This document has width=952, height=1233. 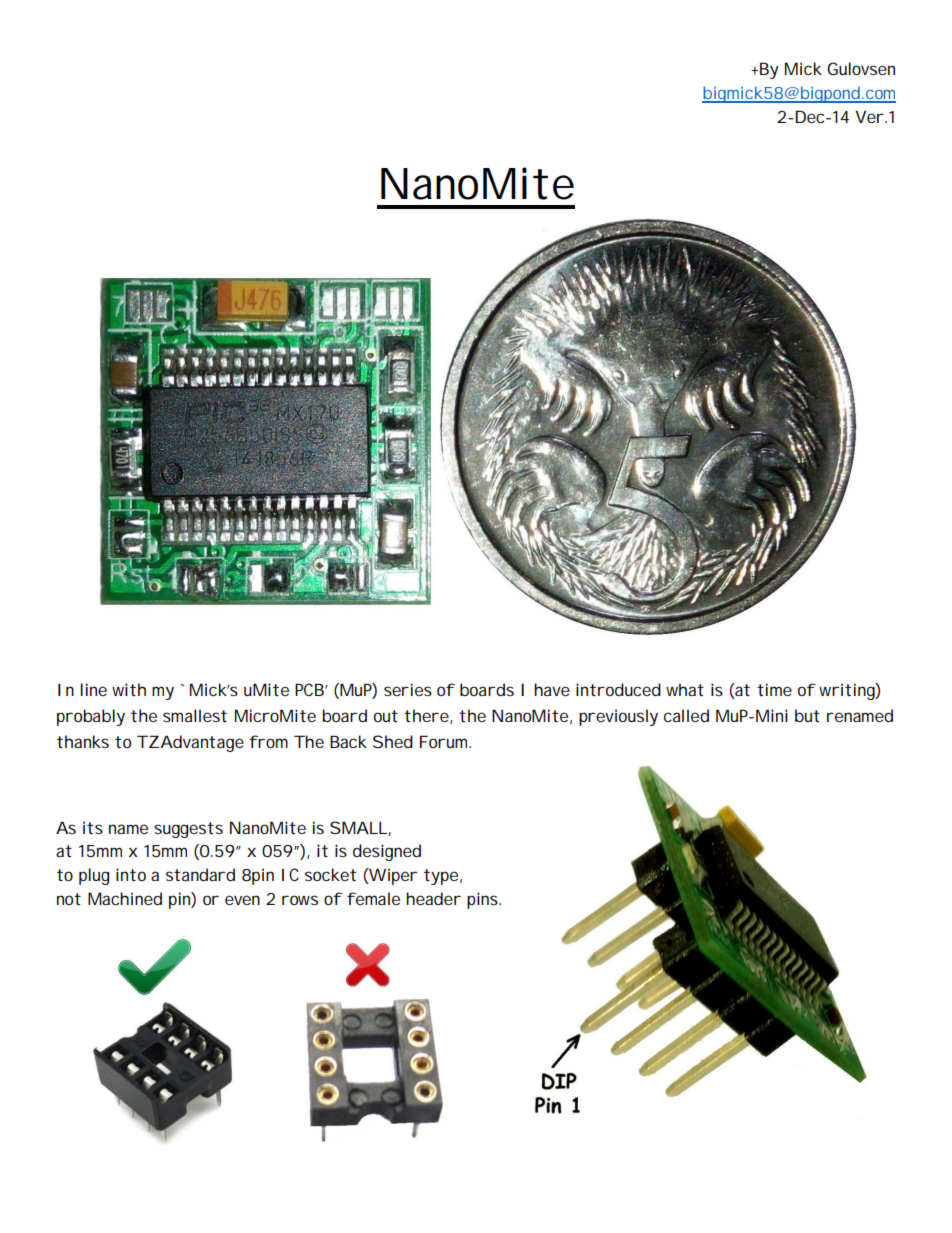 I want to click on designed, so click(x=387, y=852).
